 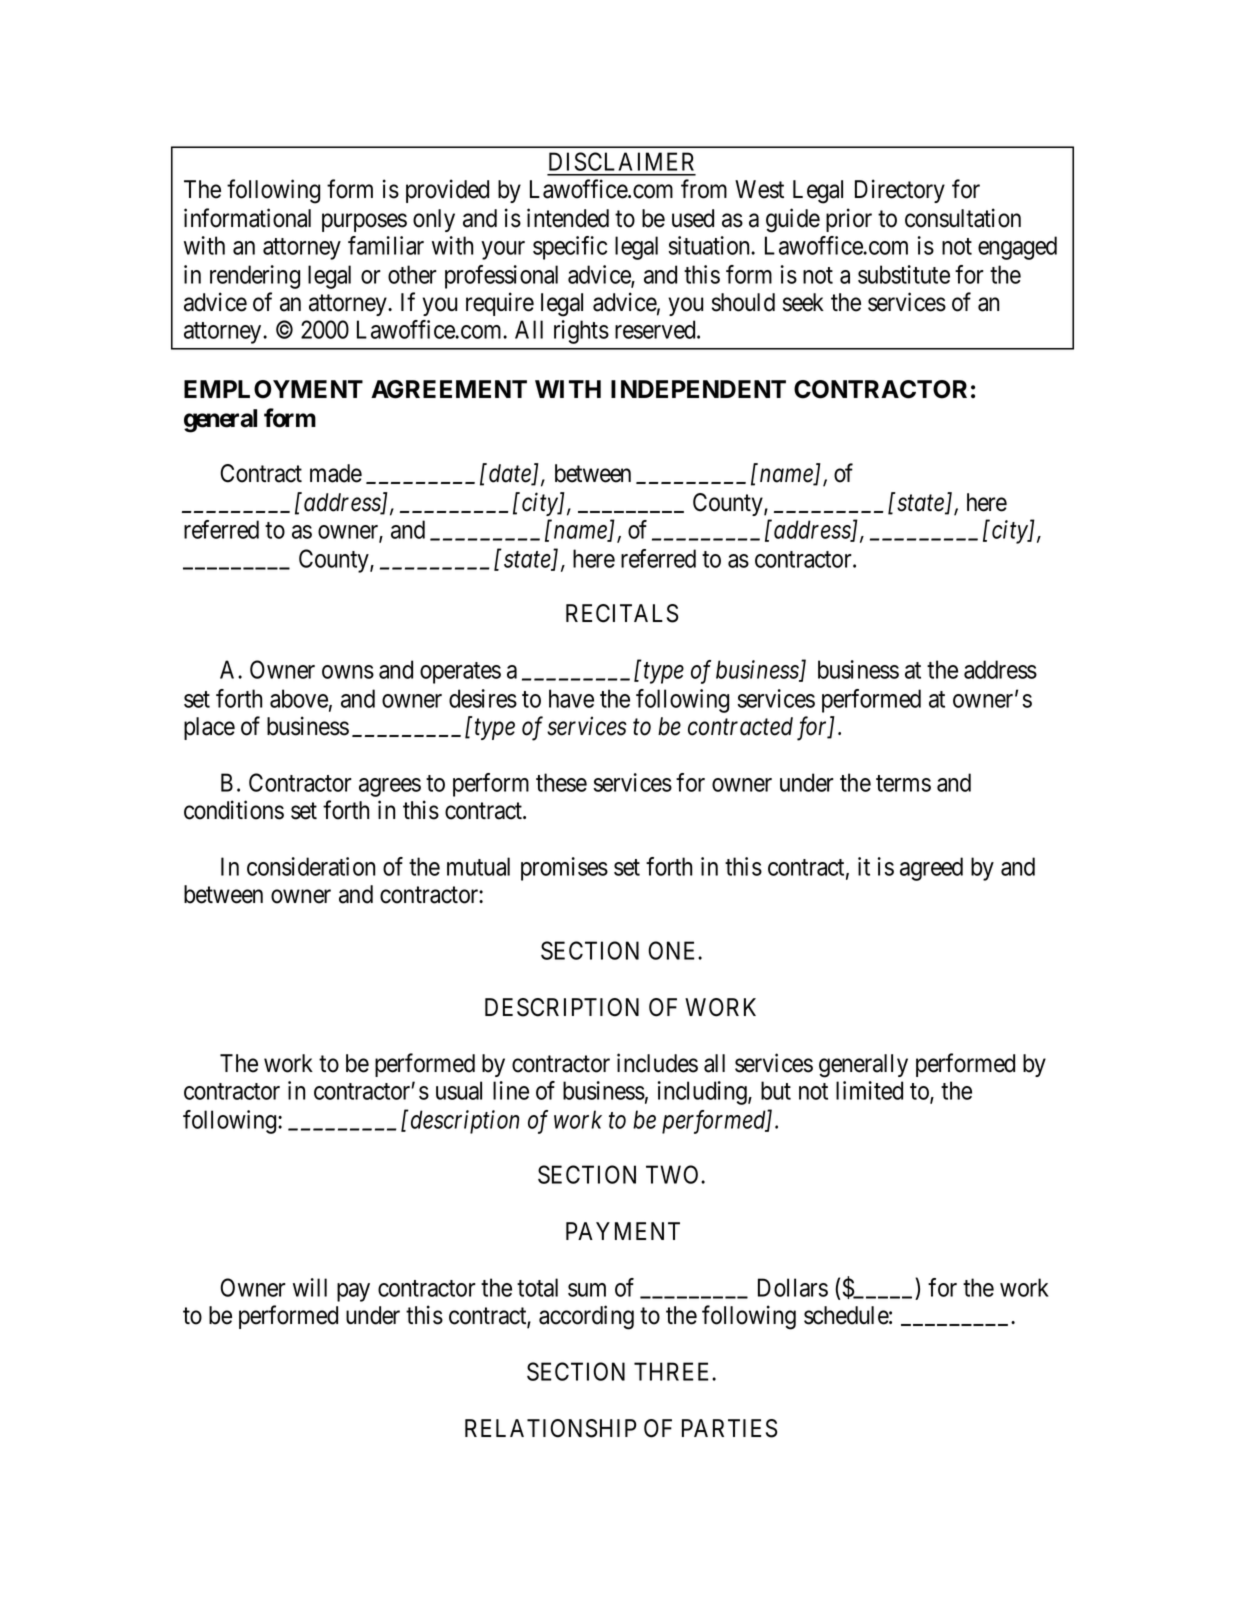 What do you see at coordinates (336, 473) in the screenshot?
I see `made` at bounding box center [336, 473].
